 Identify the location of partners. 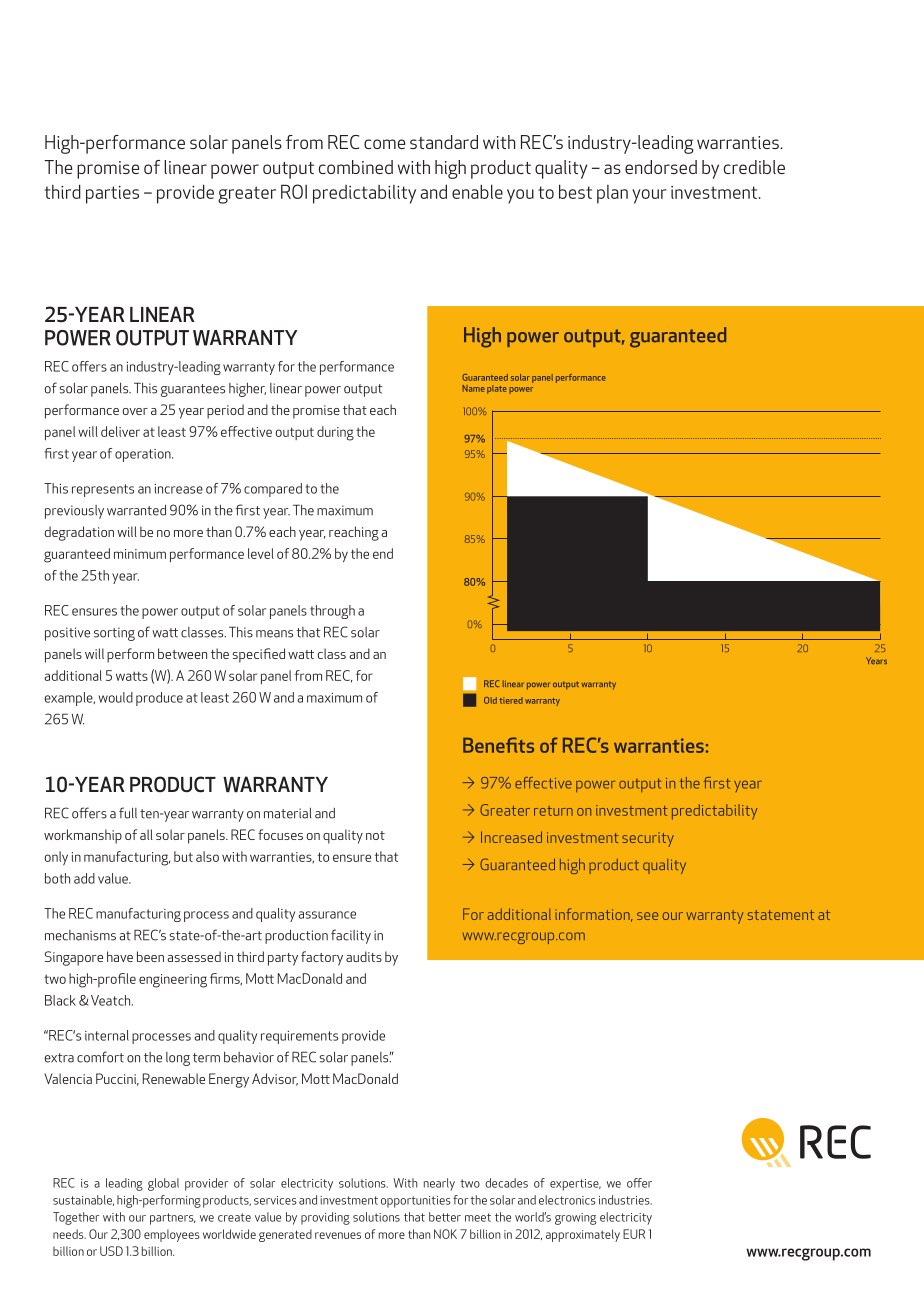
(172, 1219).
